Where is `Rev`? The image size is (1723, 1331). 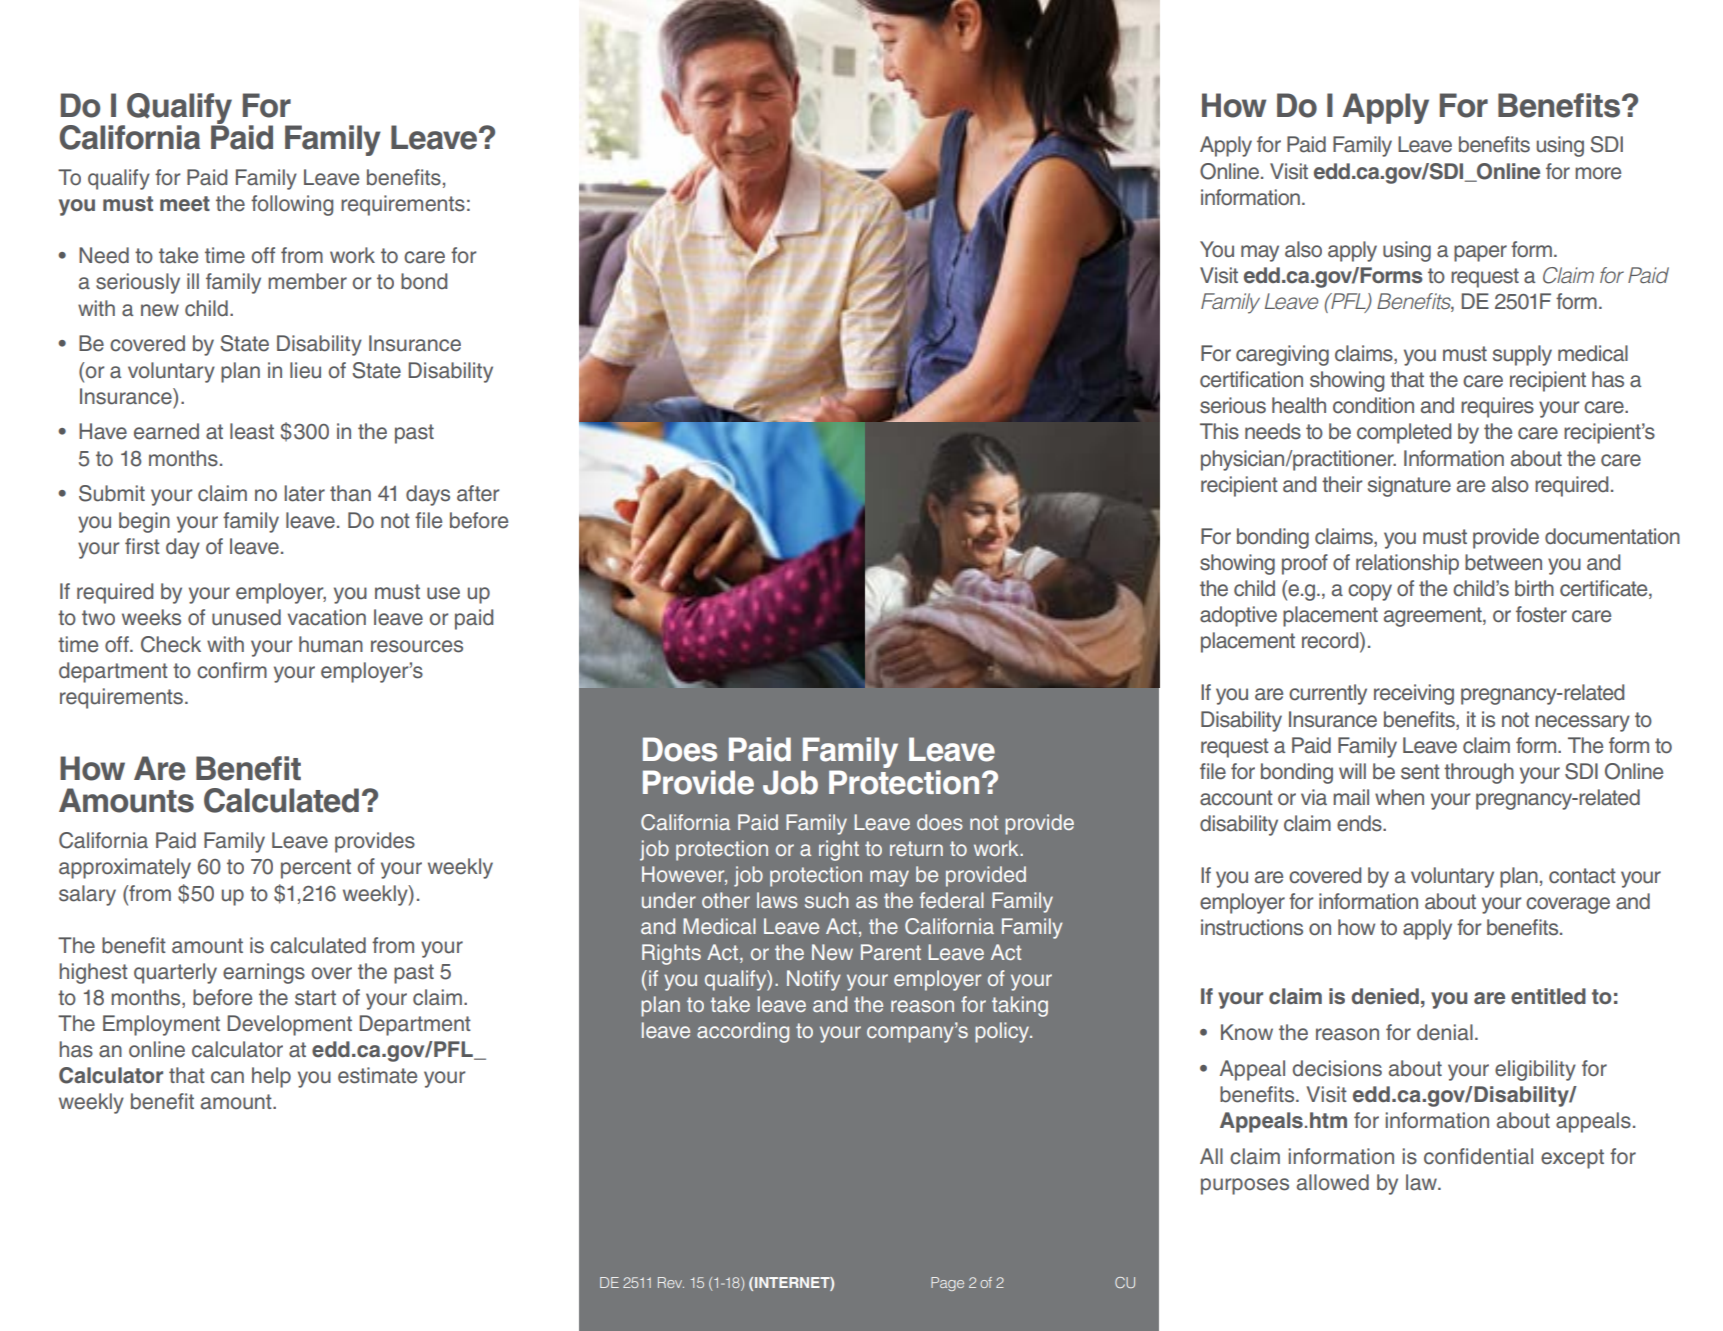 Rev is located at coordinates (671, 1282).
